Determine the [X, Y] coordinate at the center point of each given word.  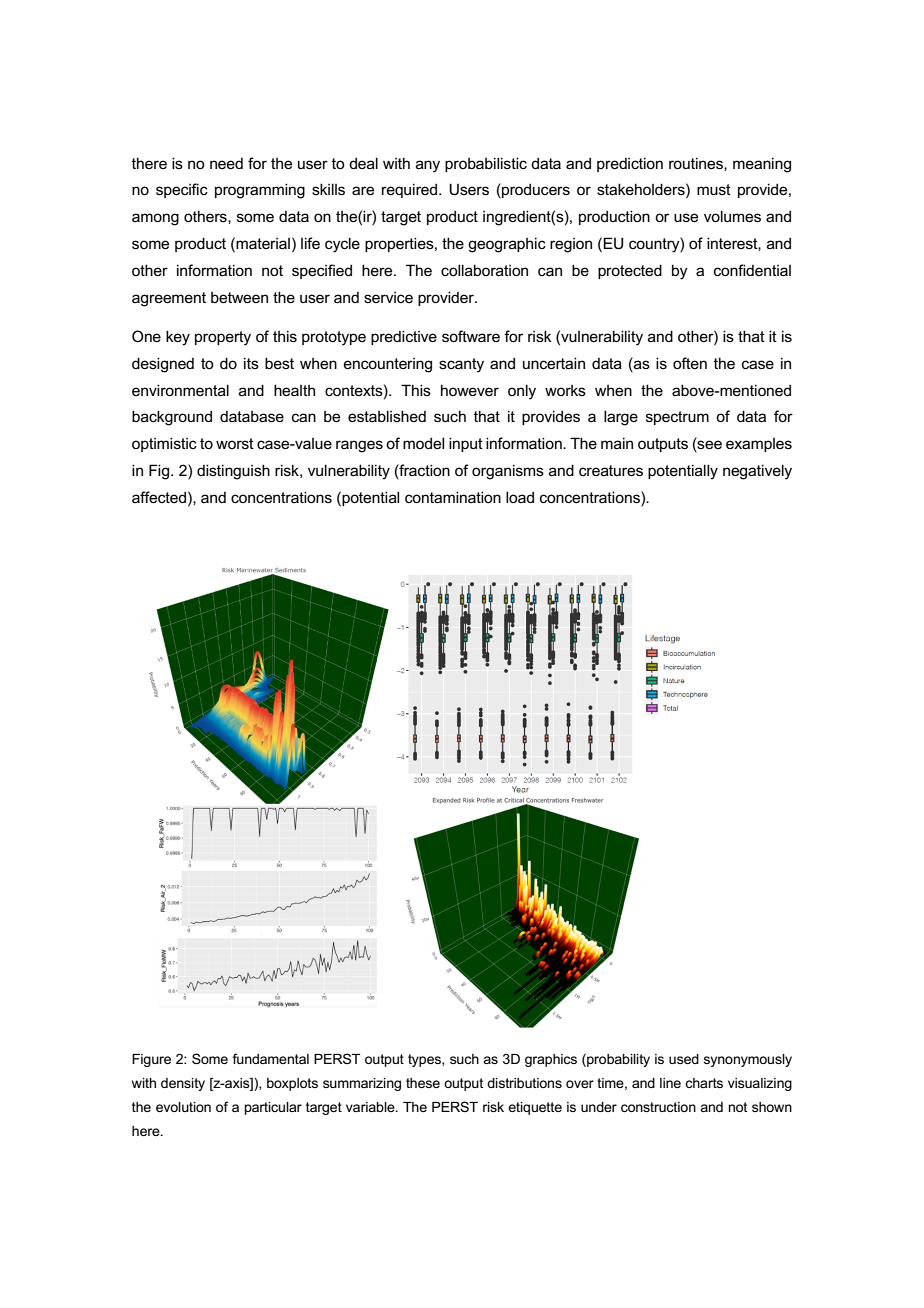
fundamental [271, 1058]
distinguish [233, 472]
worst [235, 443]
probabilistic [486, 164]
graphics [551, 1060]
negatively [757, 472]
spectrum [677, 418]
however [470, 390]
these [423, 1083]
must [714, 189]
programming [260, 191]
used [684, 1059]
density [183, 1084]
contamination [453, 497]
